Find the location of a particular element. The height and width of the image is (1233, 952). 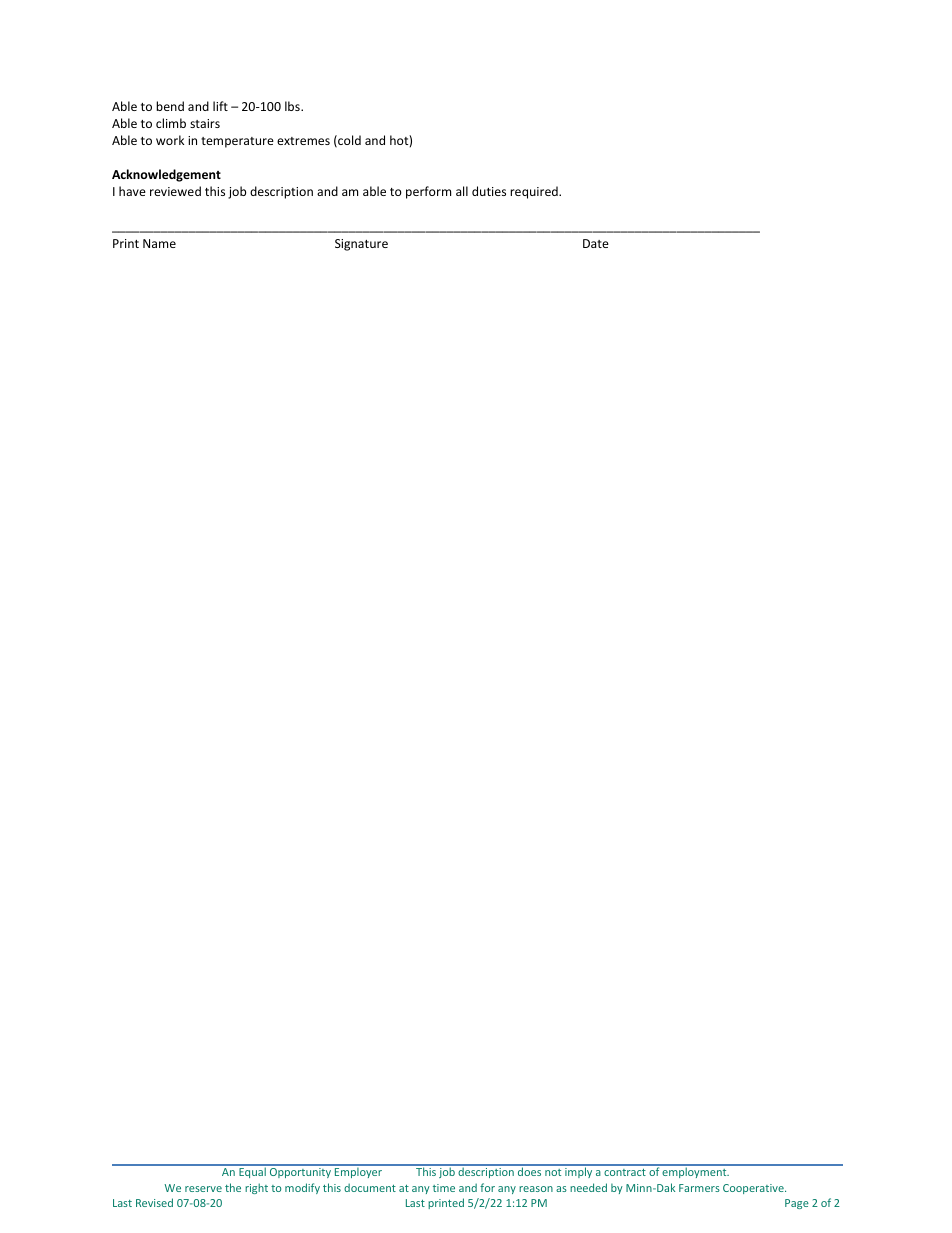

Name is located at coordinates (159, 243).
